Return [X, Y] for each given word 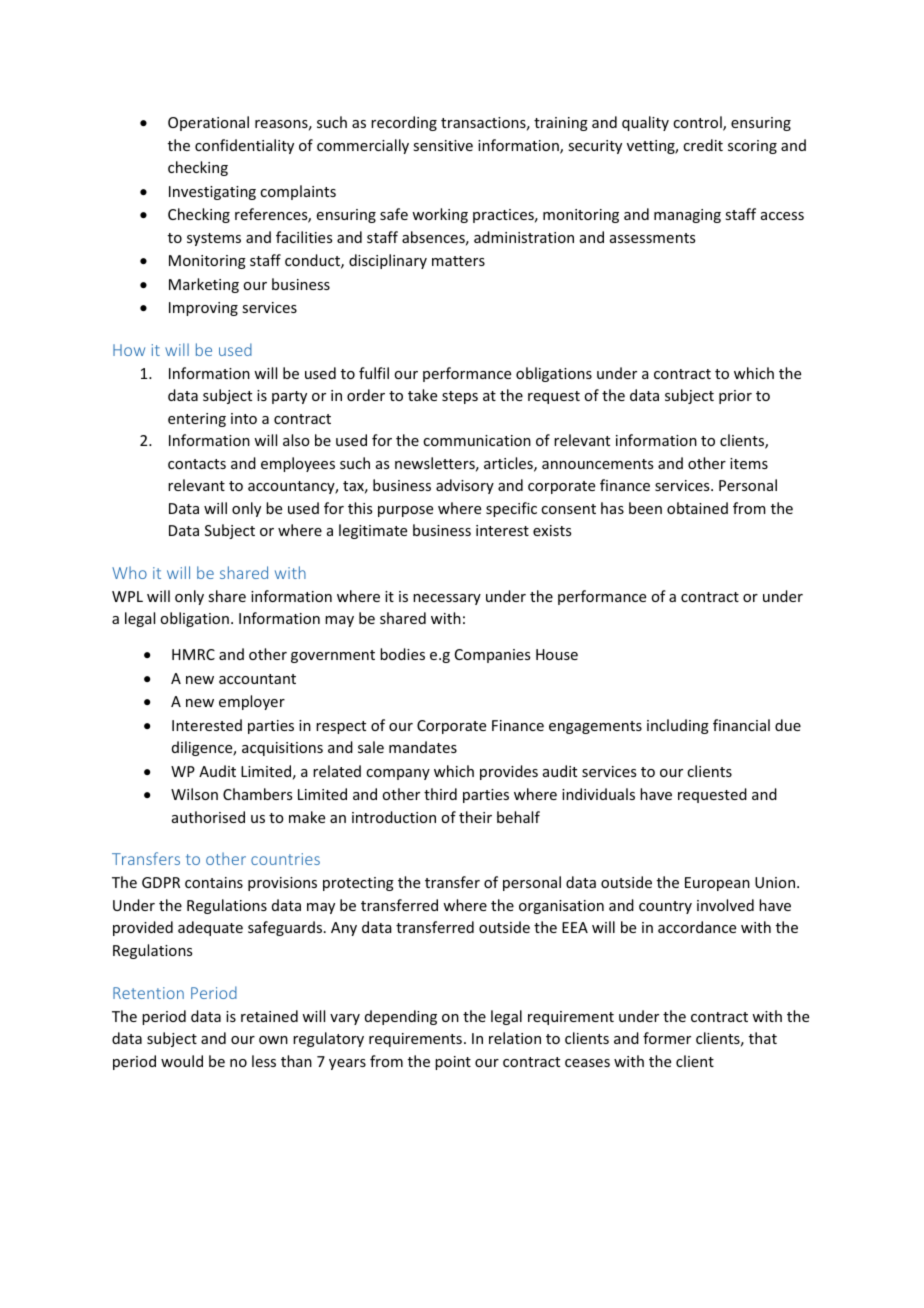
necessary [447, 599]
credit [703, 145]
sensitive [443, 145]
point [453, 1063]
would [182, 1061]
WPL [127, 596]
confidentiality [244, 146]
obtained [697, 508]
